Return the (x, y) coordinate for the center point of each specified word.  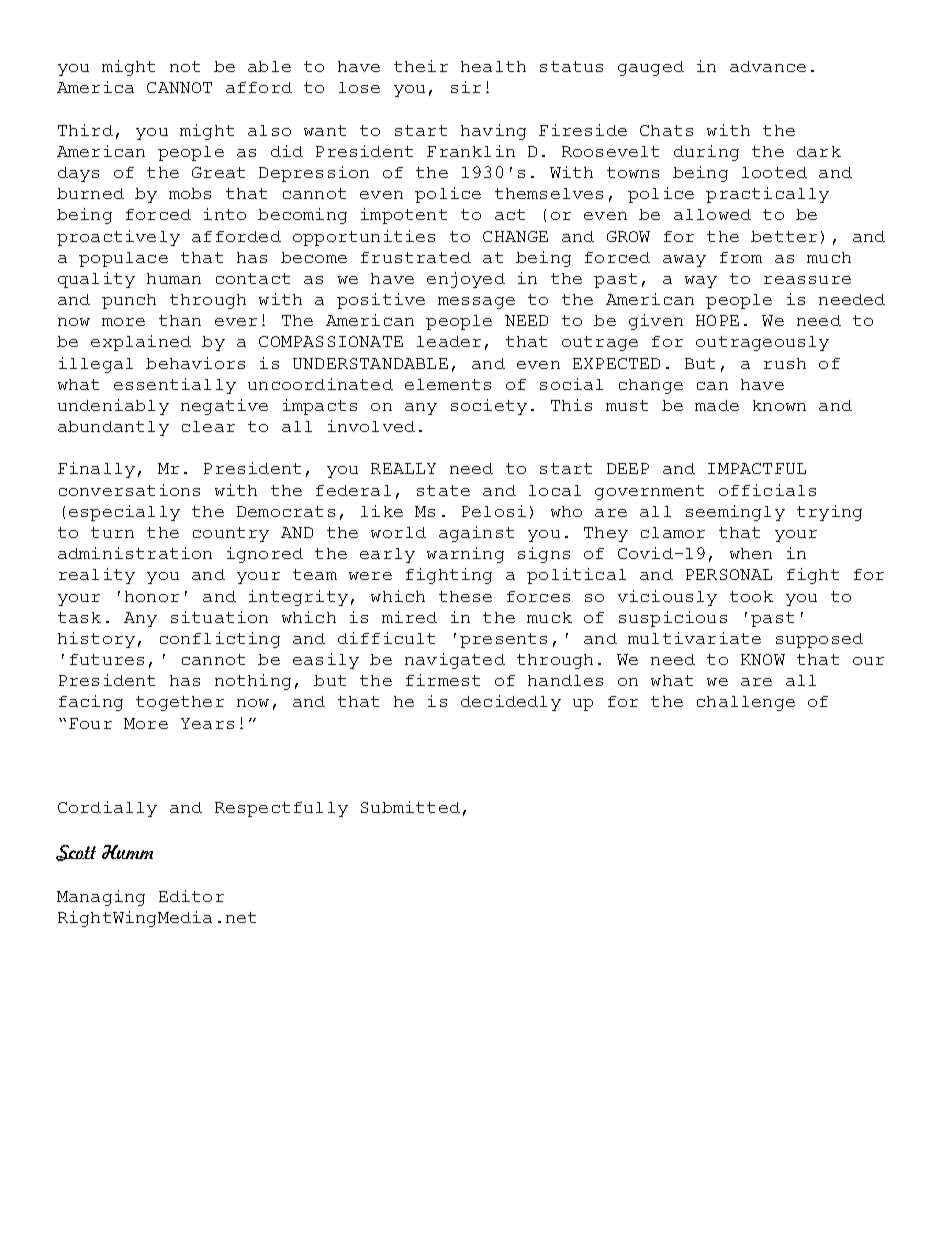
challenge (746, 703)
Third (85, 130)
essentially (175, 386)
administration (135, 553)
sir (466, 87)
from (741, 257)
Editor (191, 896)
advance (768, 66)
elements (448, 384)
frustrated (416, 257)
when (751, 553)
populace (123, 259)
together (180, 703)
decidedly (511, 703)
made (717, 405)
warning (465, 555)
